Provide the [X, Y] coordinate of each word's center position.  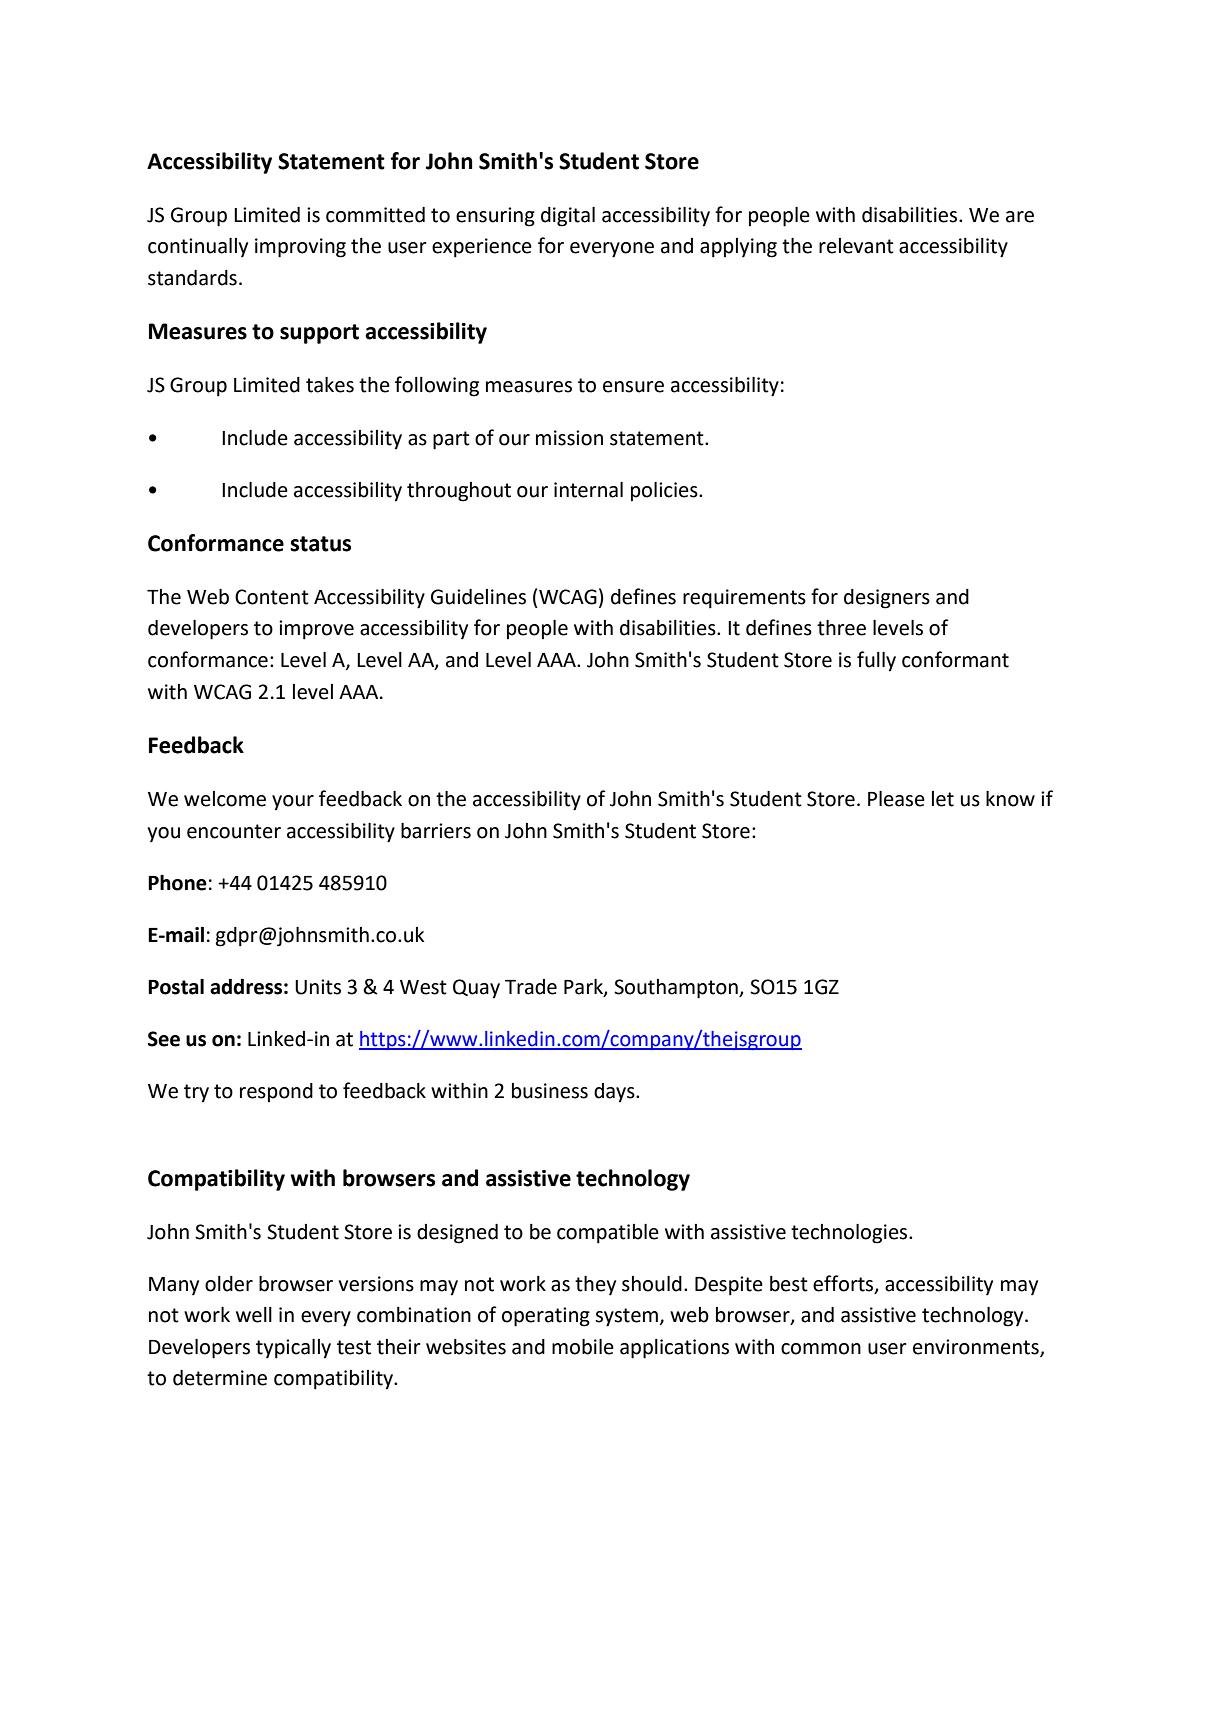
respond [276, 1093]
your [293, 803]
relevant [856, 246]
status [320, 544]
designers [887, 599]
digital [568, 217]
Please [896, 799]
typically [293, 1349]
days [615, 1093]
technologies [849, 1234]
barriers [436, 831]
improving [300, 248]
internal [588, 490]
